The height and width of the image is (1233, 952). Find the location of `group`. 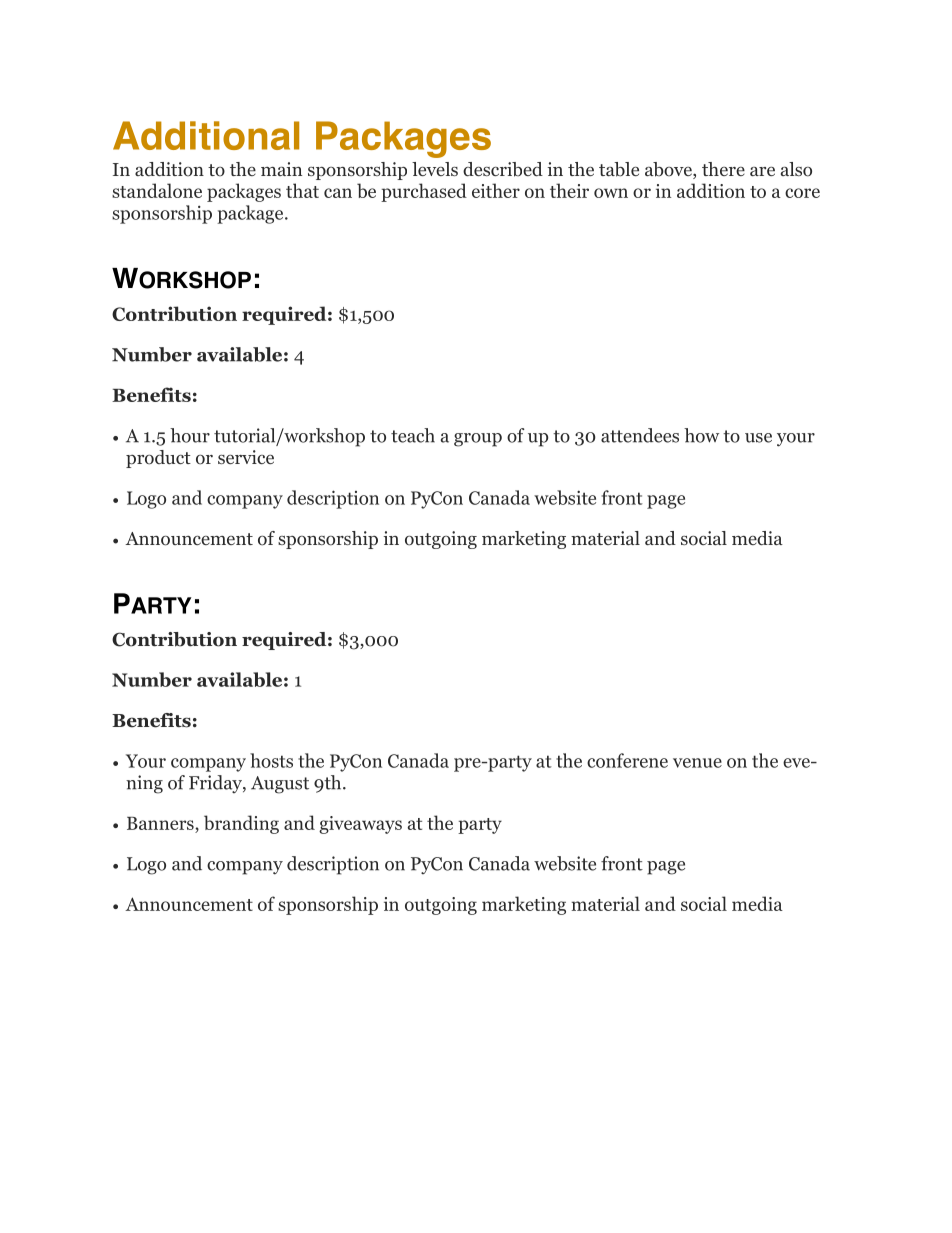

group is located at coordinates (478, 440).
